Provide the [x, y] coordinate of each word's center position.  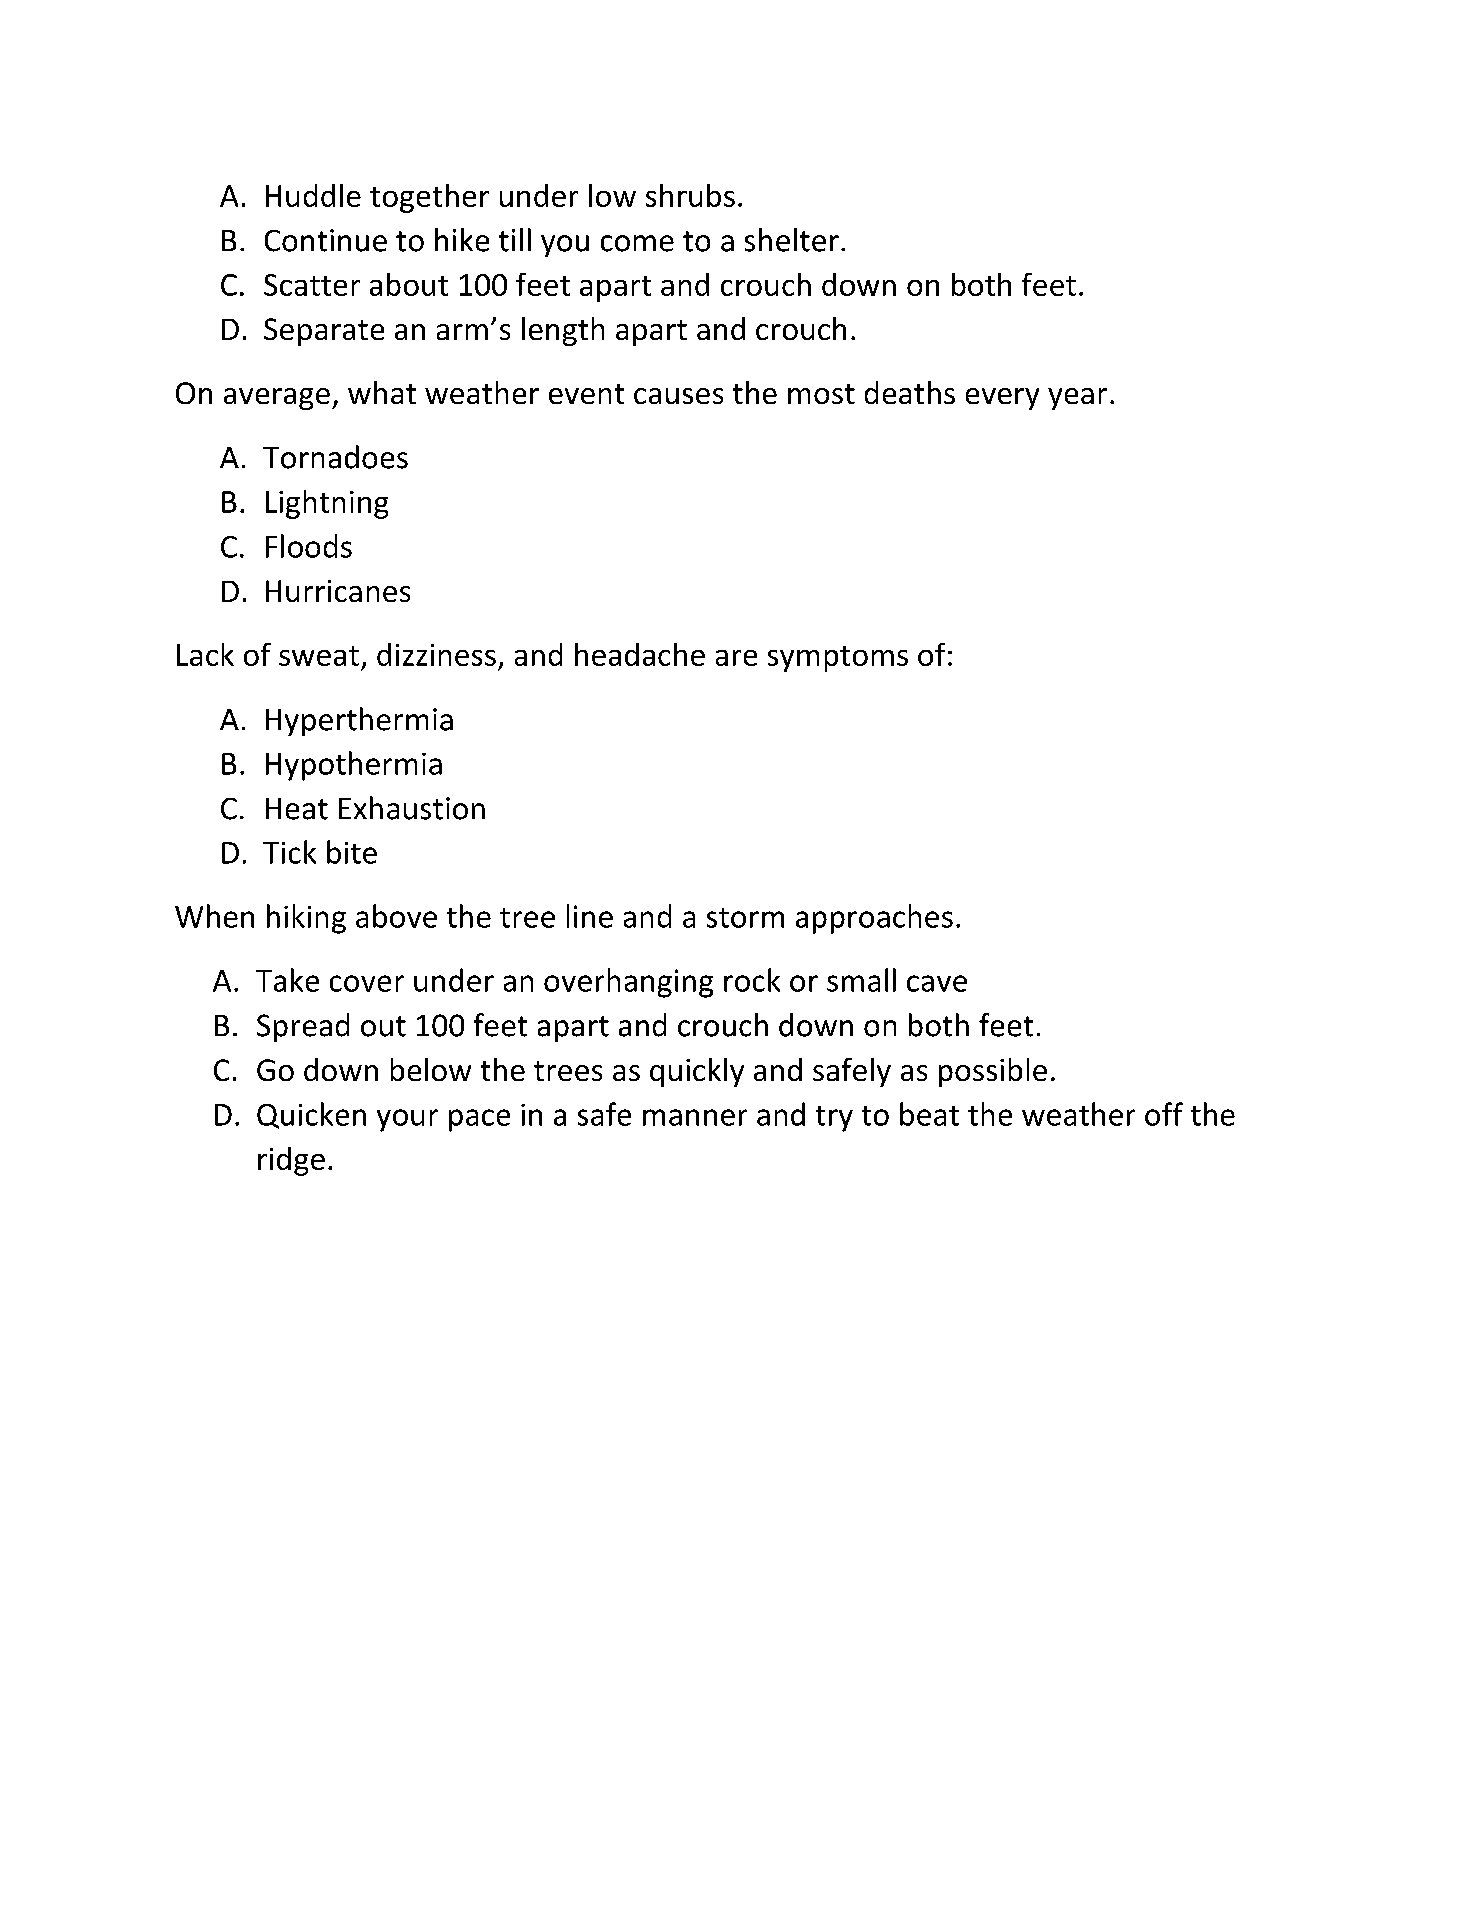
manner [695, 1117]
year [1077, 399]
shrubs [690, 195]
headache [640, 654]
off [1164, 1114]
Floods [309, 546]
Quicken [311, 1115]
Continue [326, 240]
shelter [792, 240]
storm [745, 918]
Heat [297, 809]
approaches [874, 919]
